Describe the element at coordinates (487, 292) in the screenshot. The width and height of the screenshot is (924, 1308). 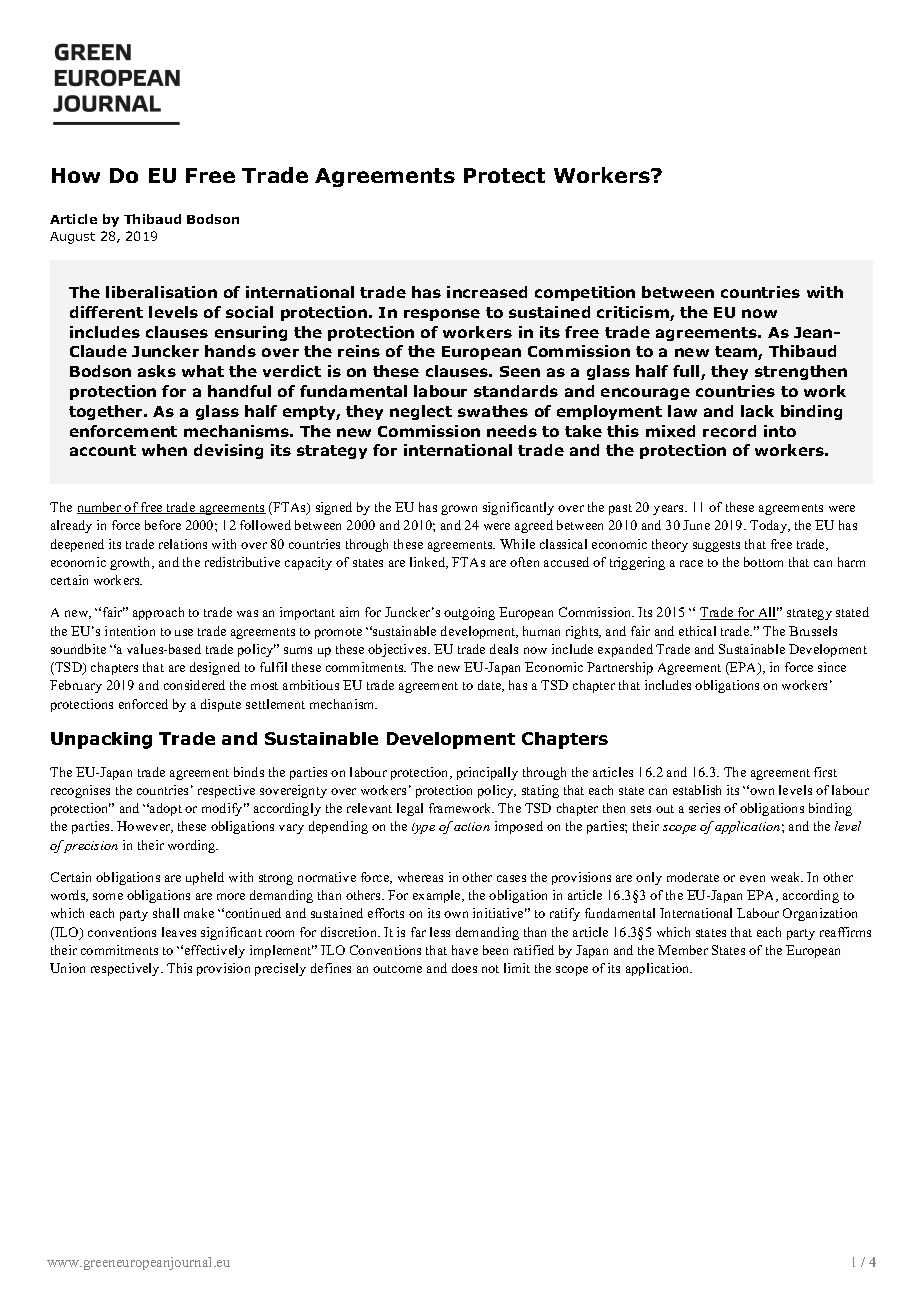
I see `increased` at that location.
